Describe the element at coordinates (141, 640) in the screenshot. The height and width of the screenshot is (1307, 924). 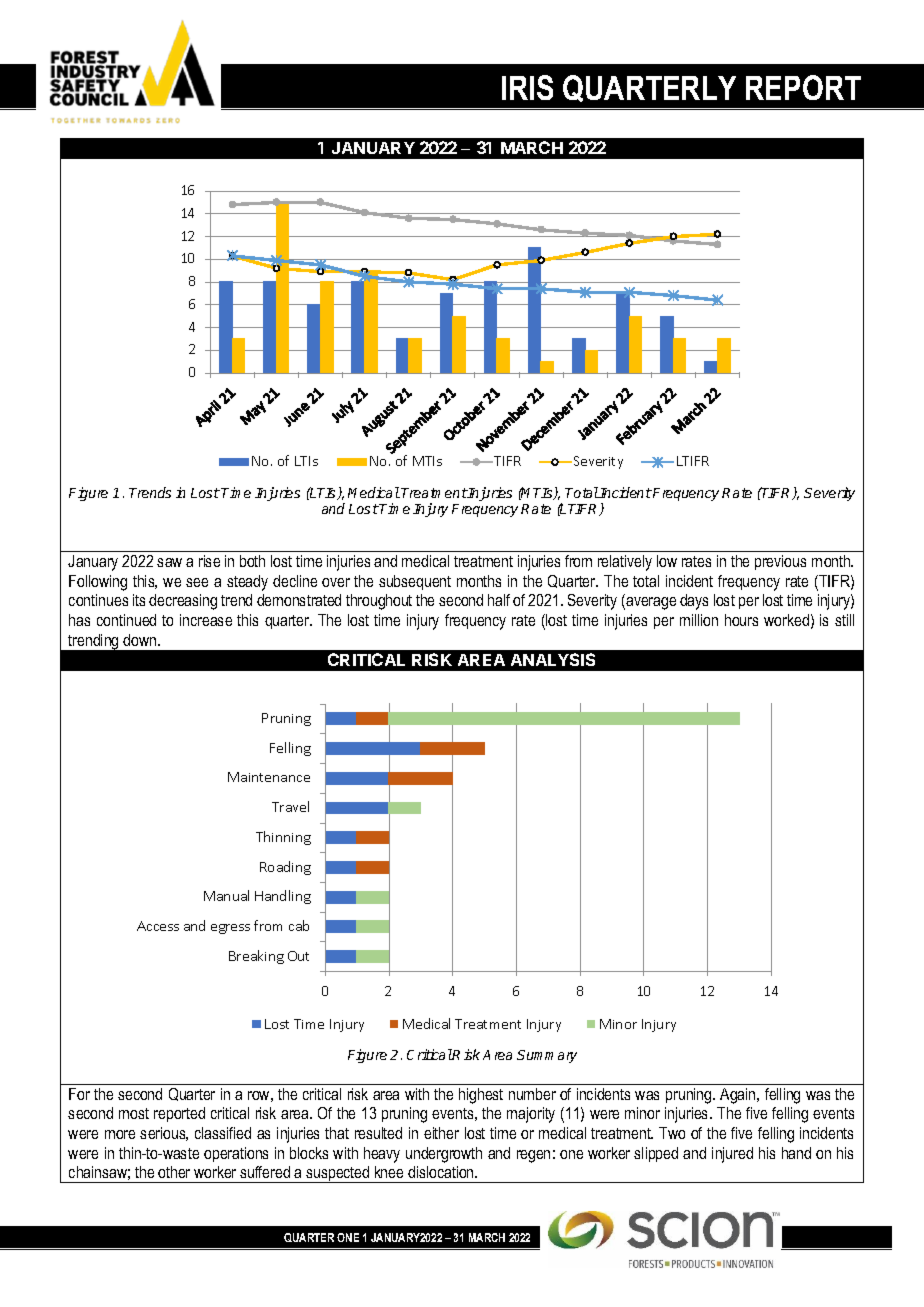
I see `down` at that location.
